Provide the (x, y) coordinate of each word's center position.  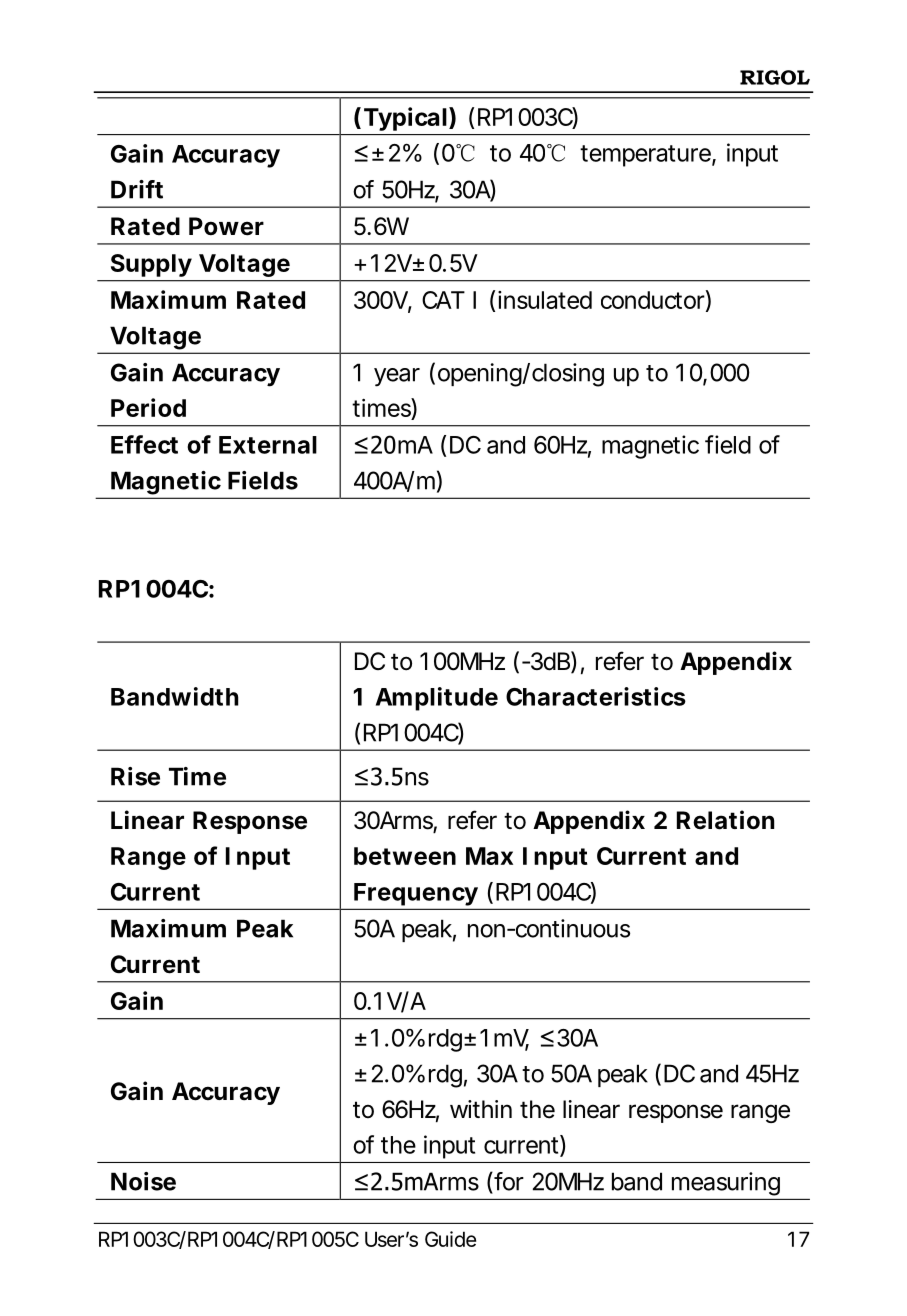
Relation (725, 820)
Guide (450, 1239)
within (481, 1109)
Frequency (415, 896)
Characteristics (596, 696)
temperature (645, 156)
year (397, 377)
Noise (143, 1181)
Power (226, 226)
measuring (726, 1184)
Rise (135, 776)
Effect (144, 444)
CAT (443, 300)
